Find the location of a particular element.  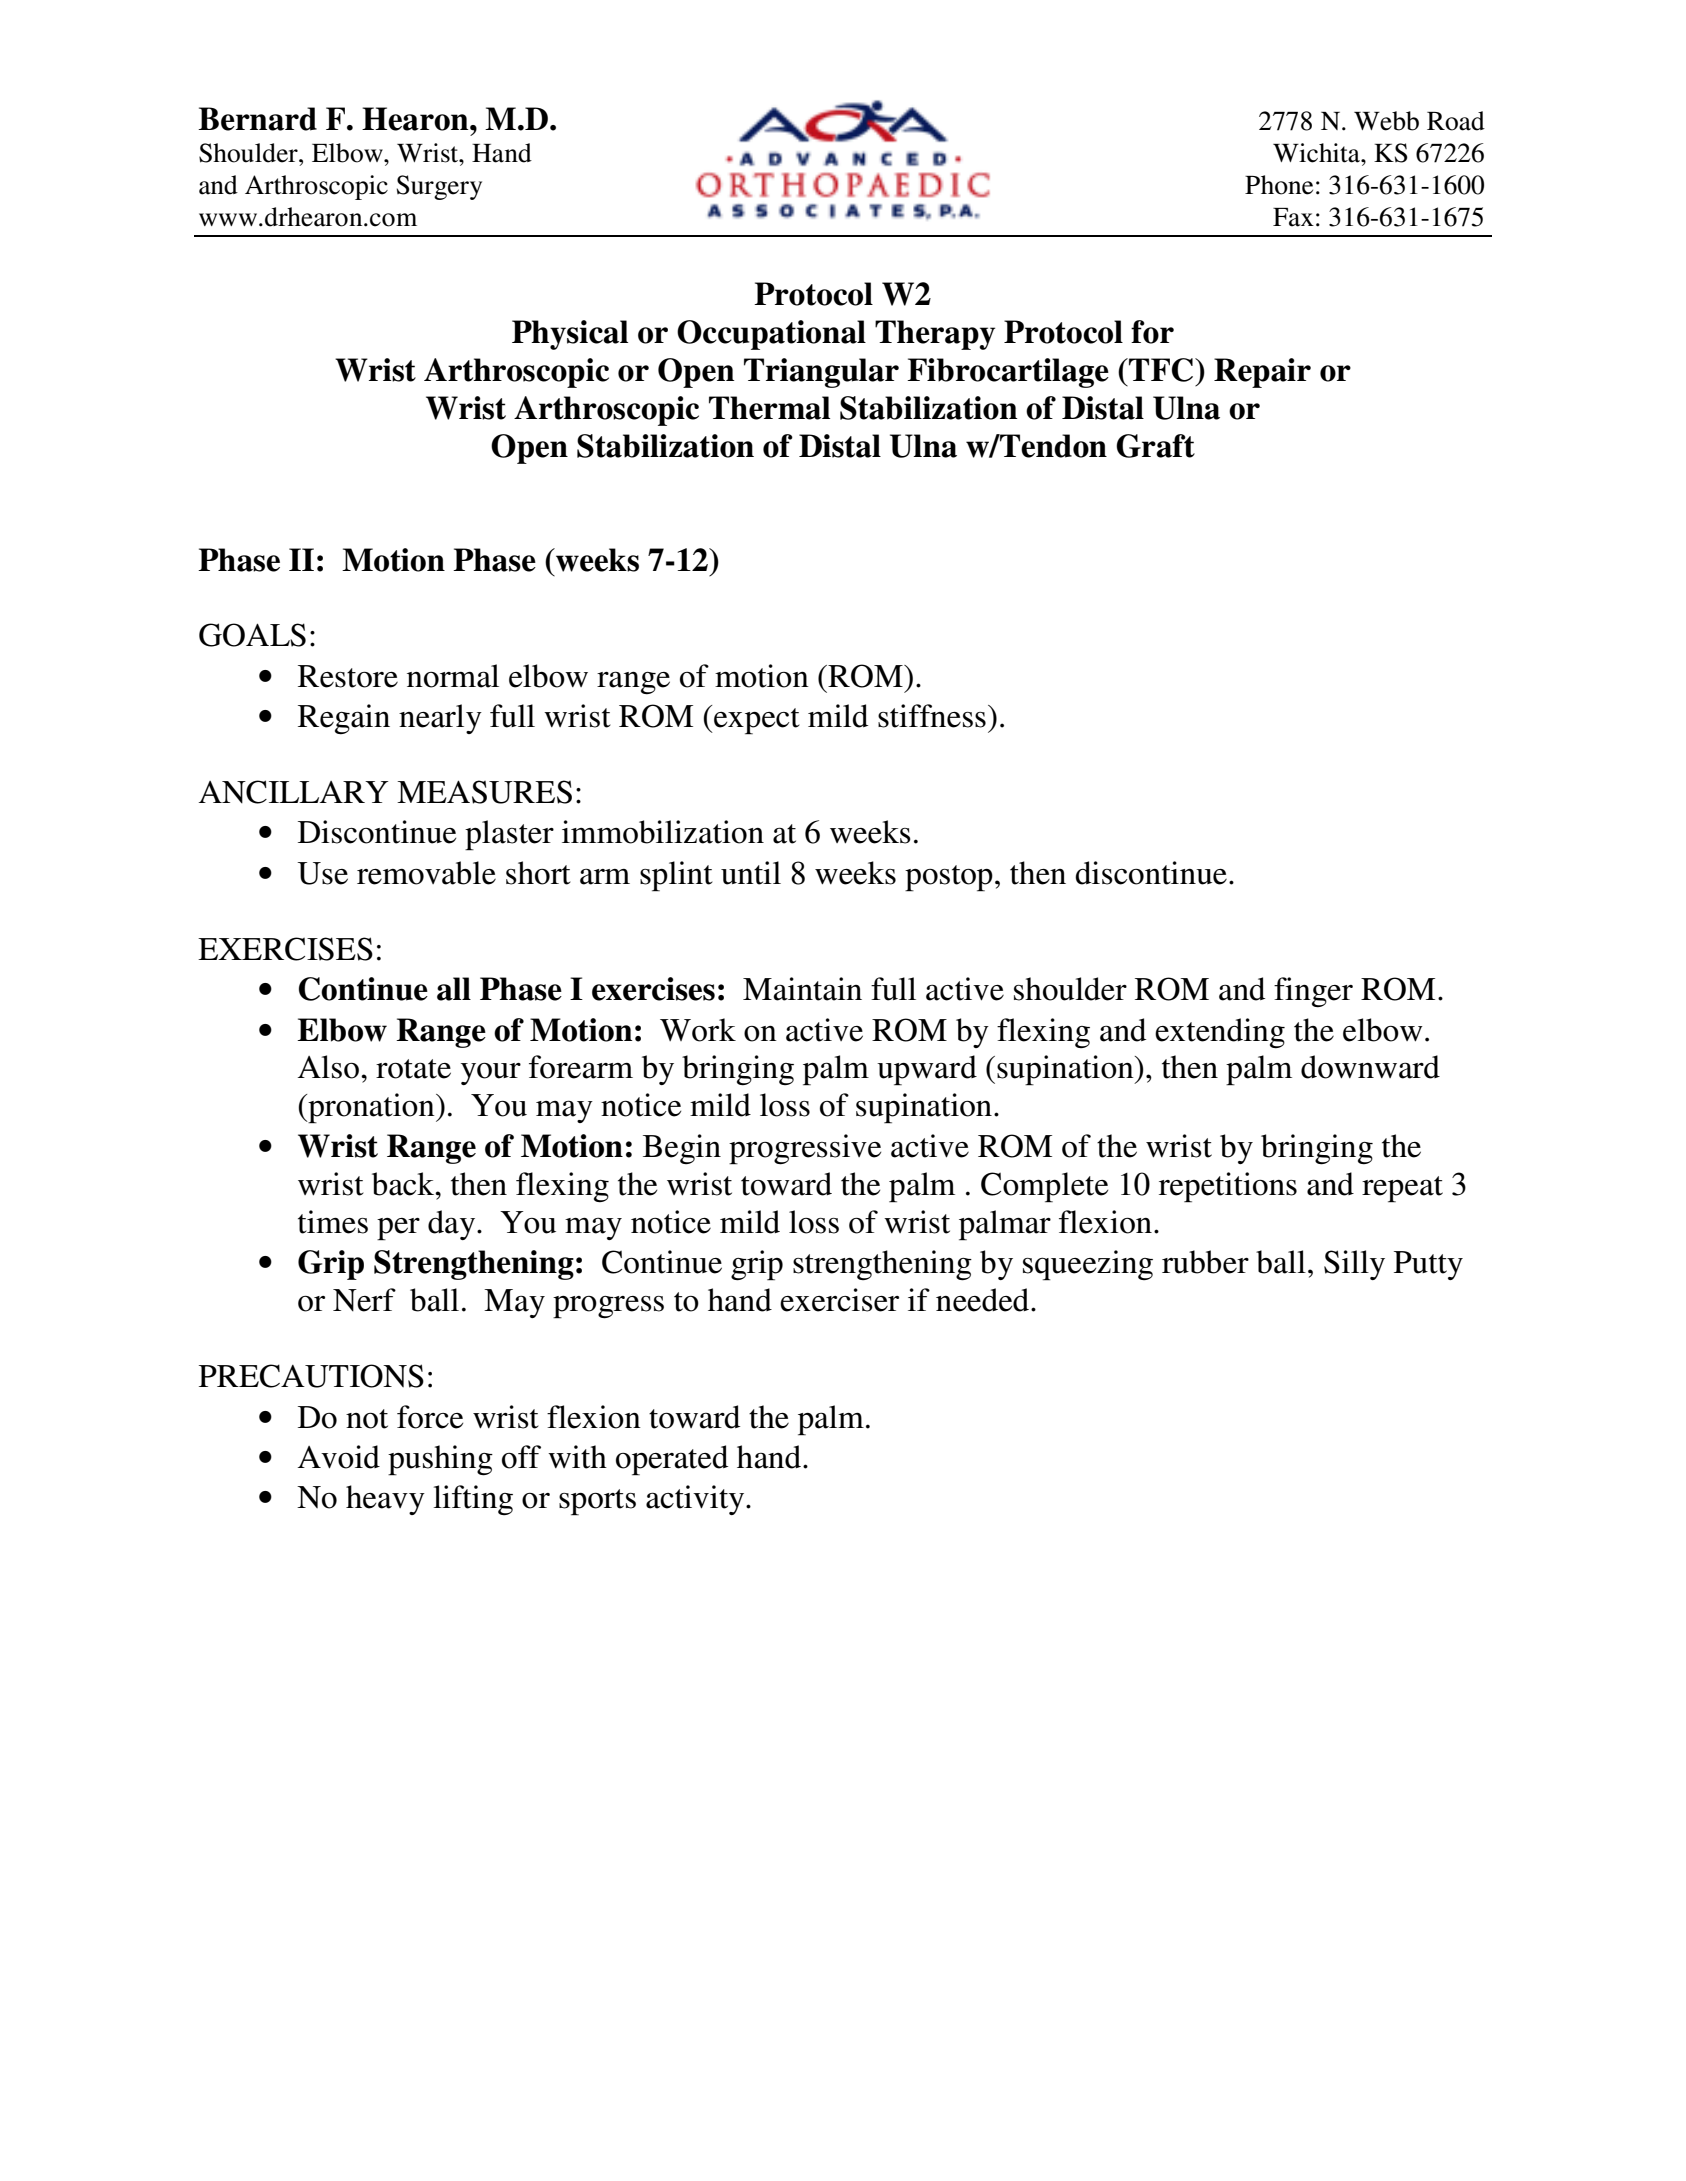

Surgery is located at coordinates (439, 187).
